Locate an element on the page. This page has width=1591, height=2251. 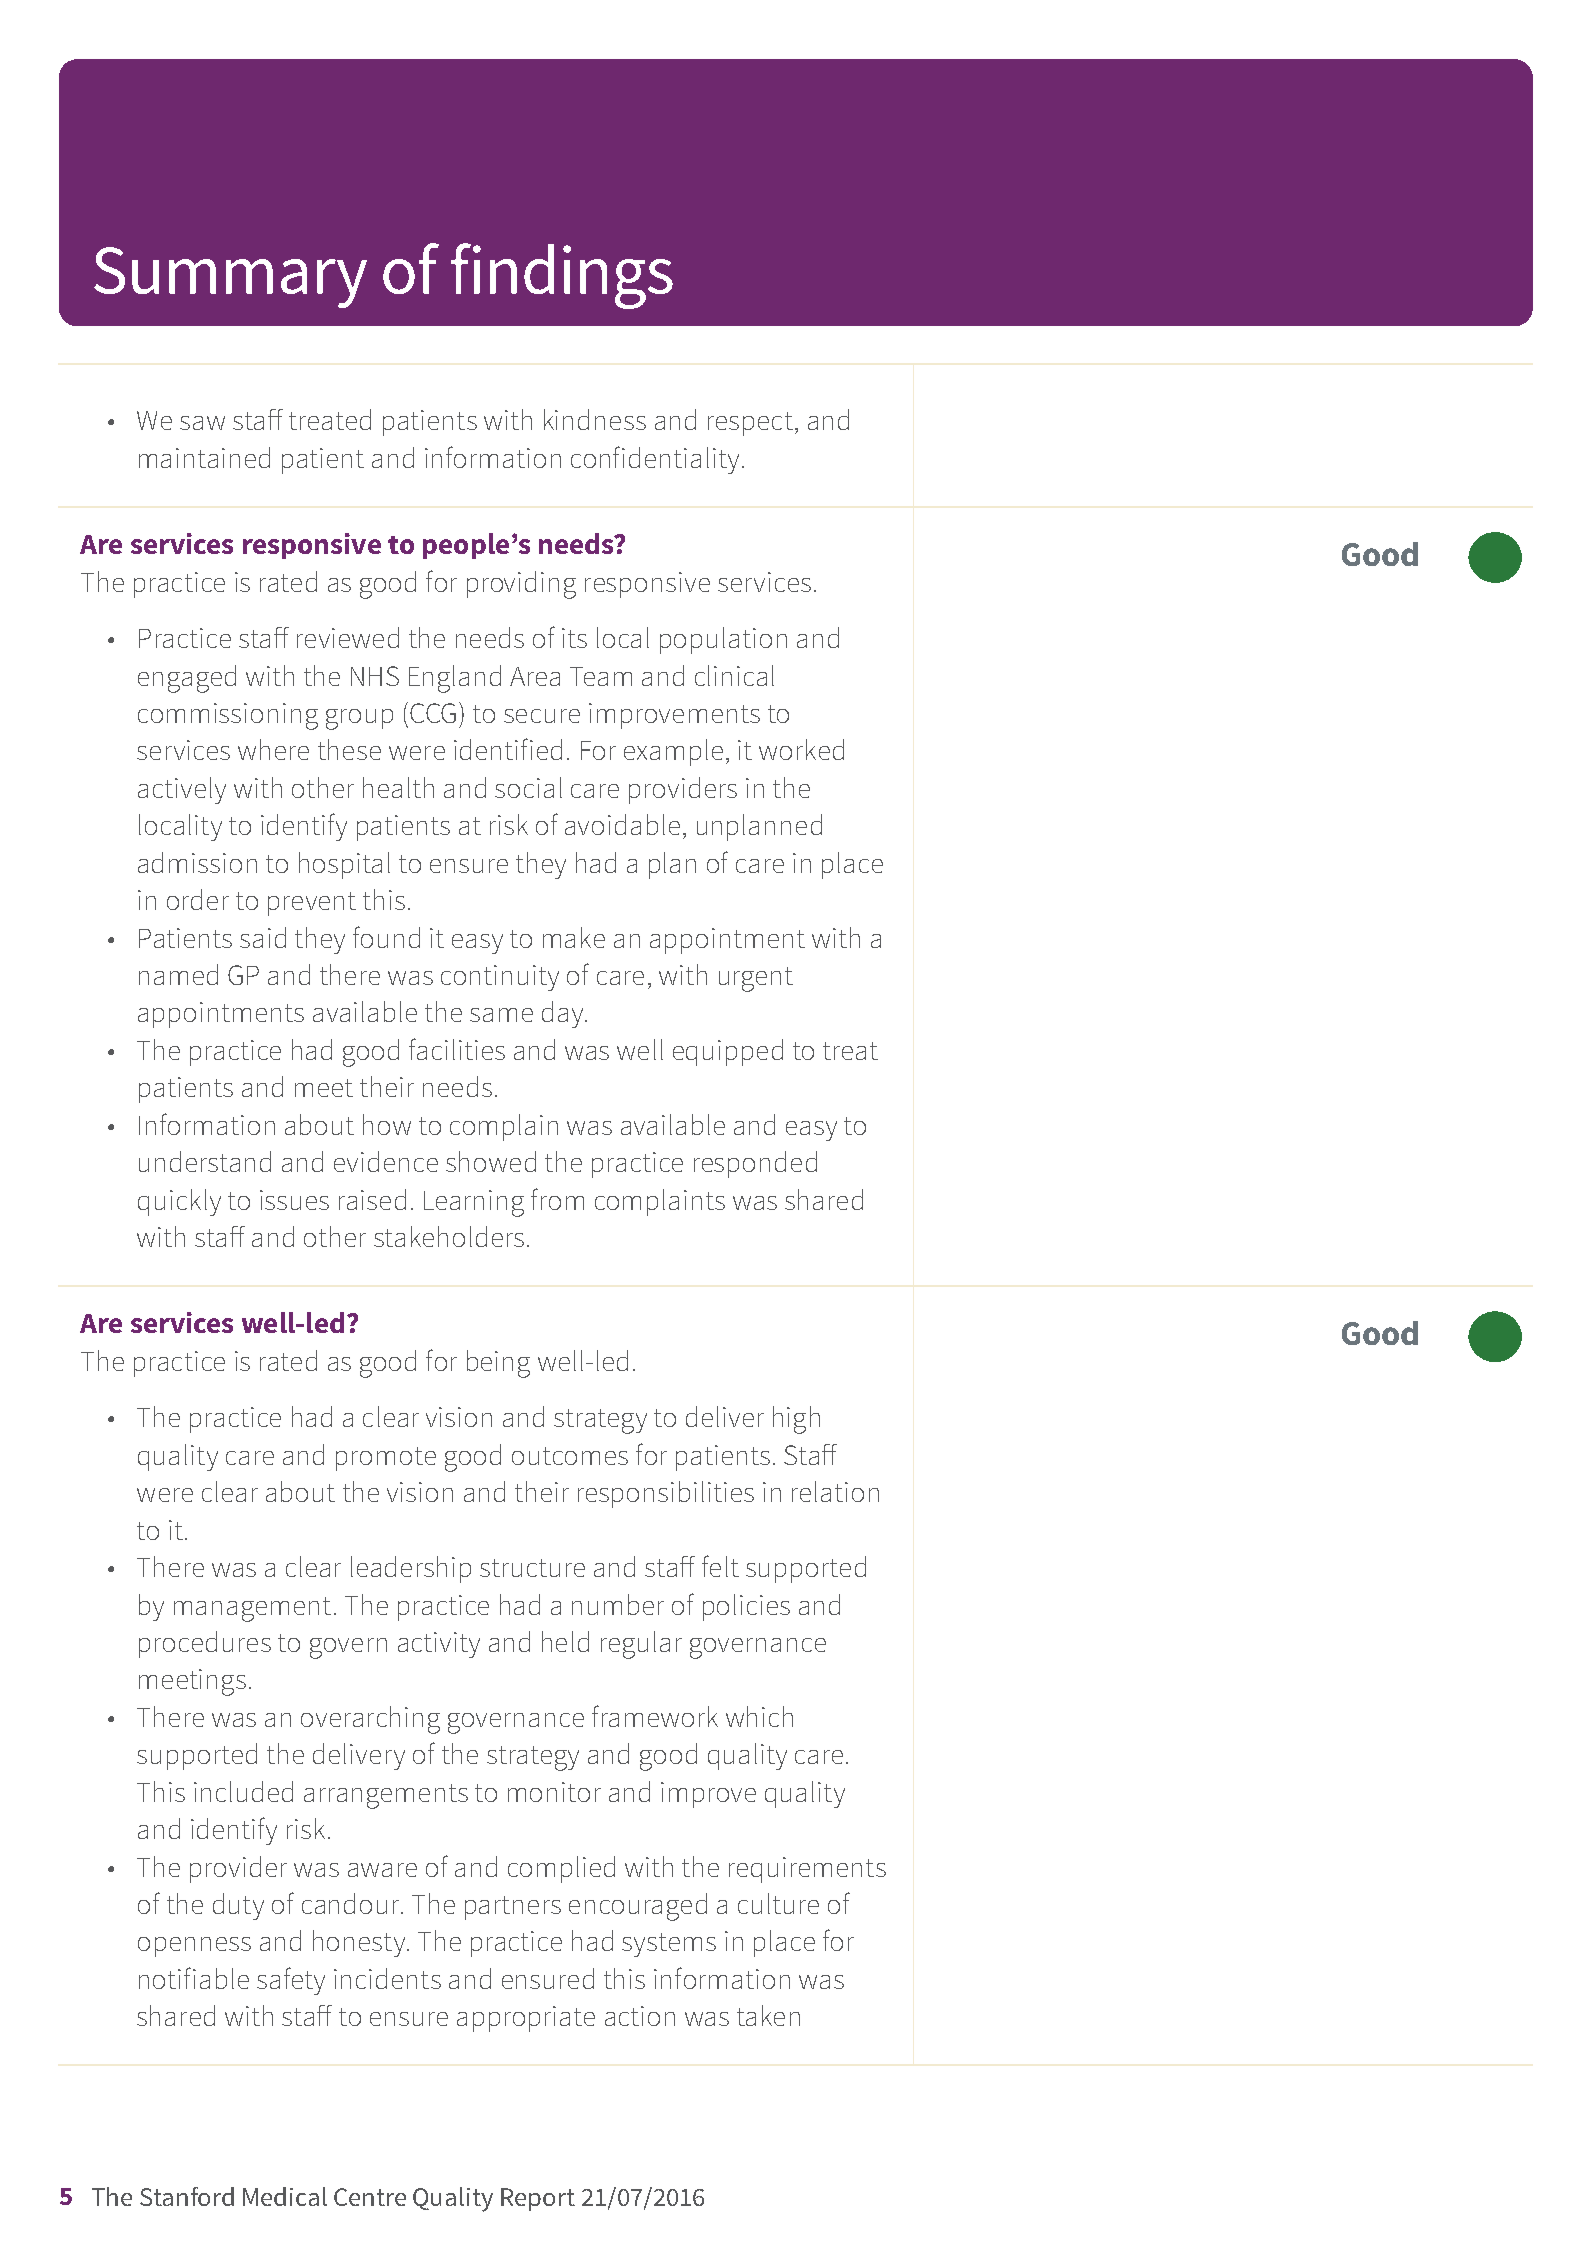
Medical is located at coordinates (285, 2196).
